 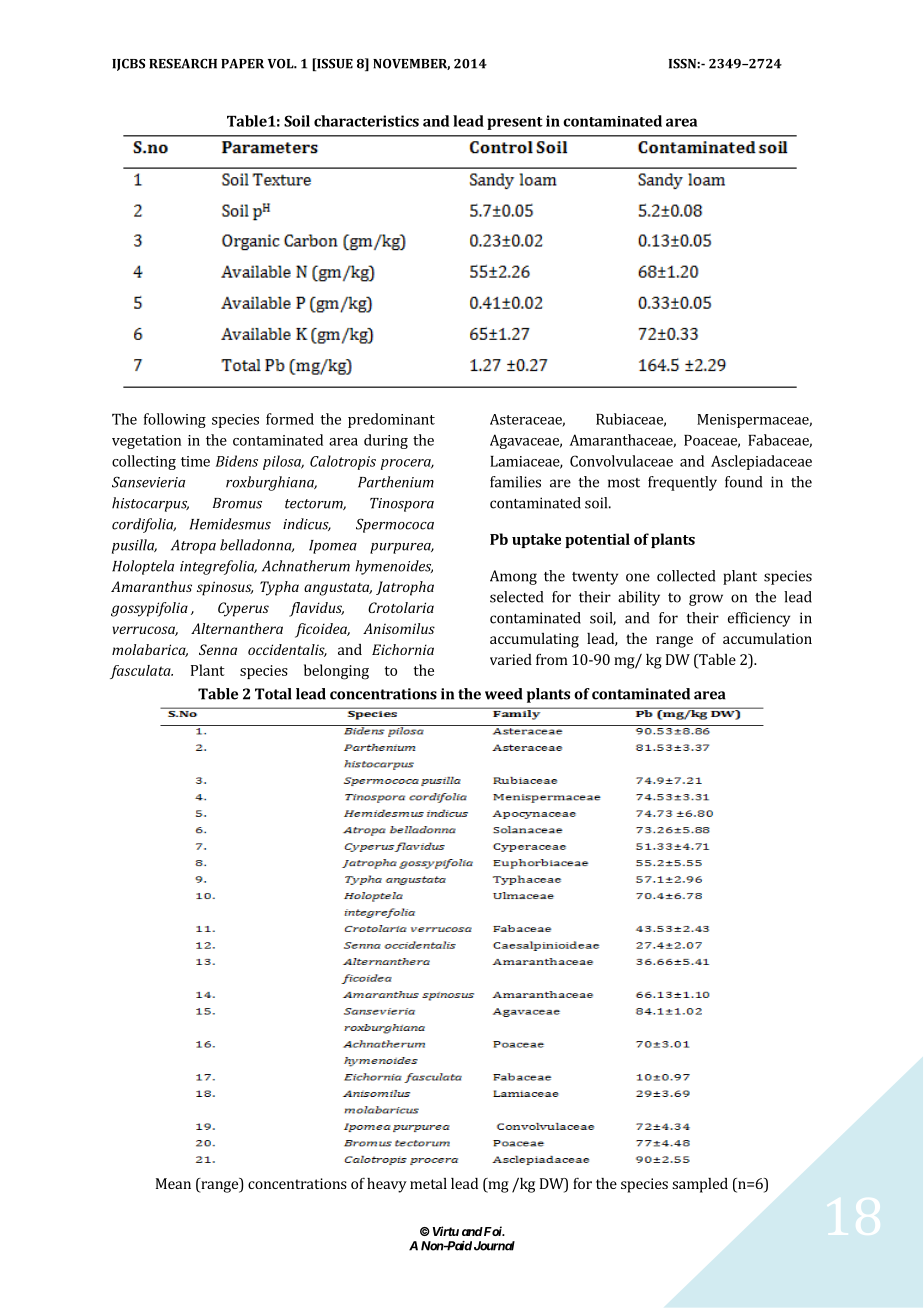 What do you see at coordinates (175, 420) in the document?
I see `following` at bounding box center [175, 420].
